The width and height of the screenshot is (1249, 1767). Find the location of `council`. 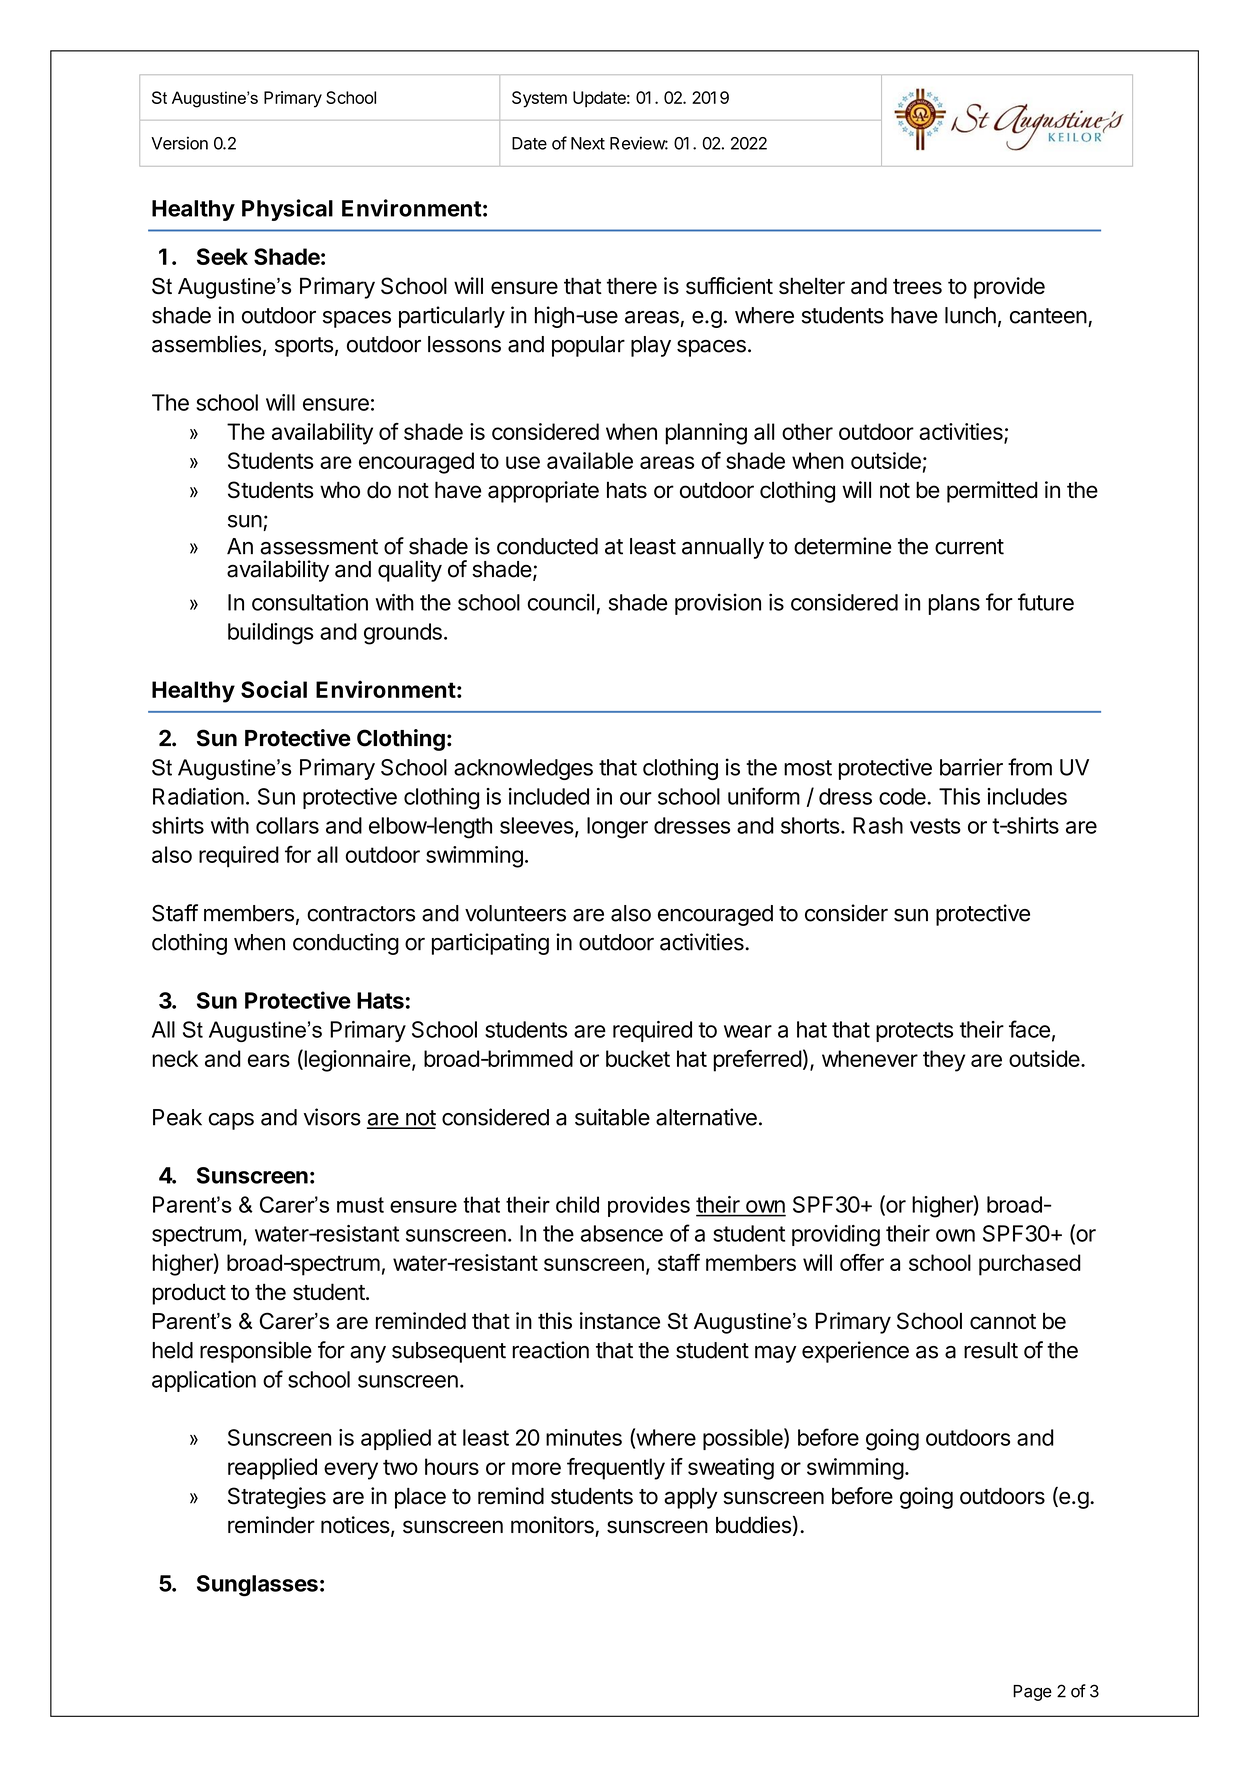

council is located at coordinates (561, 602).
